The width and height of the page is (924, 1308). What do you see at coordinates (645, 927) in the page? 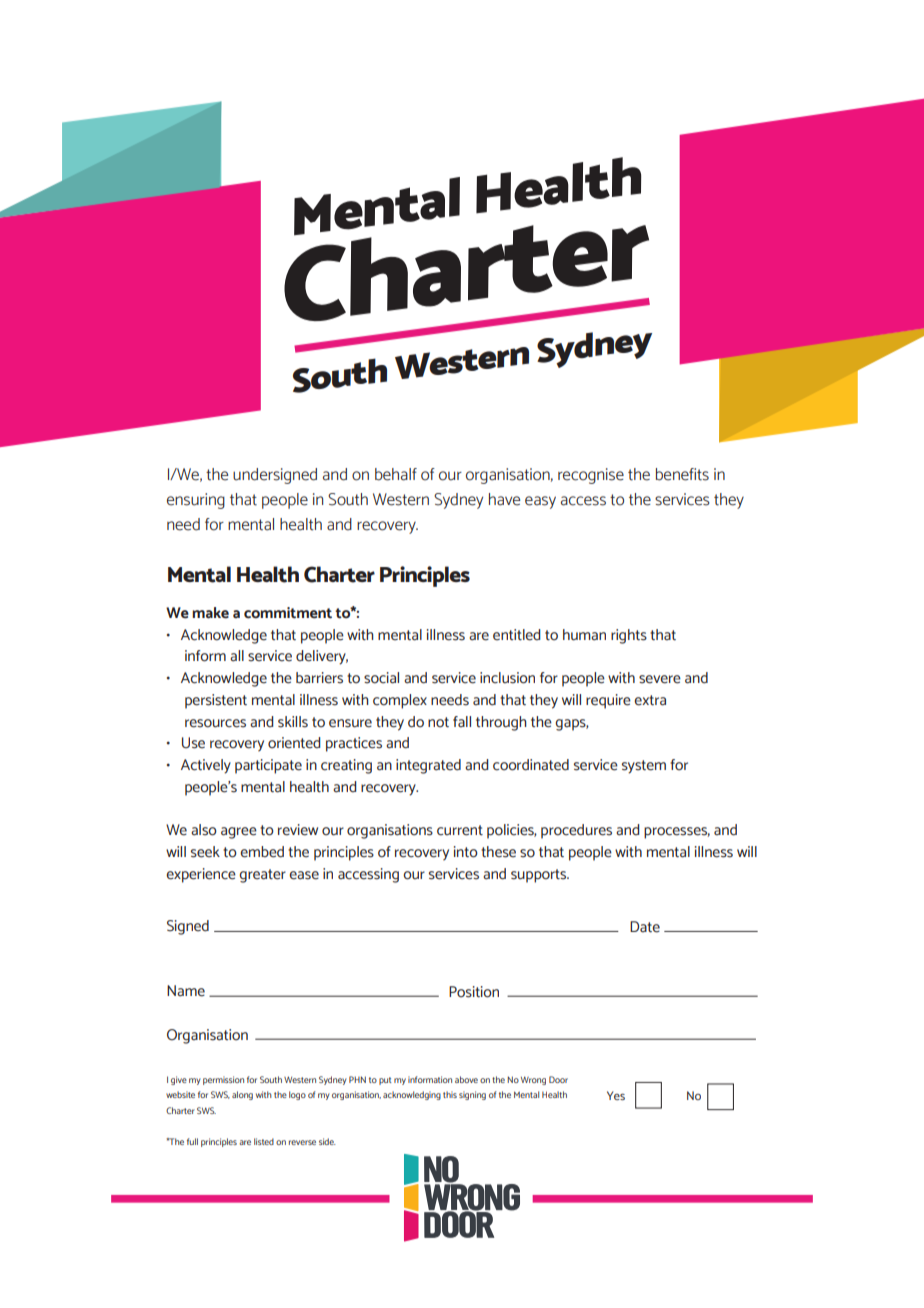
I see `Date` at bounding box center [645, 927].
